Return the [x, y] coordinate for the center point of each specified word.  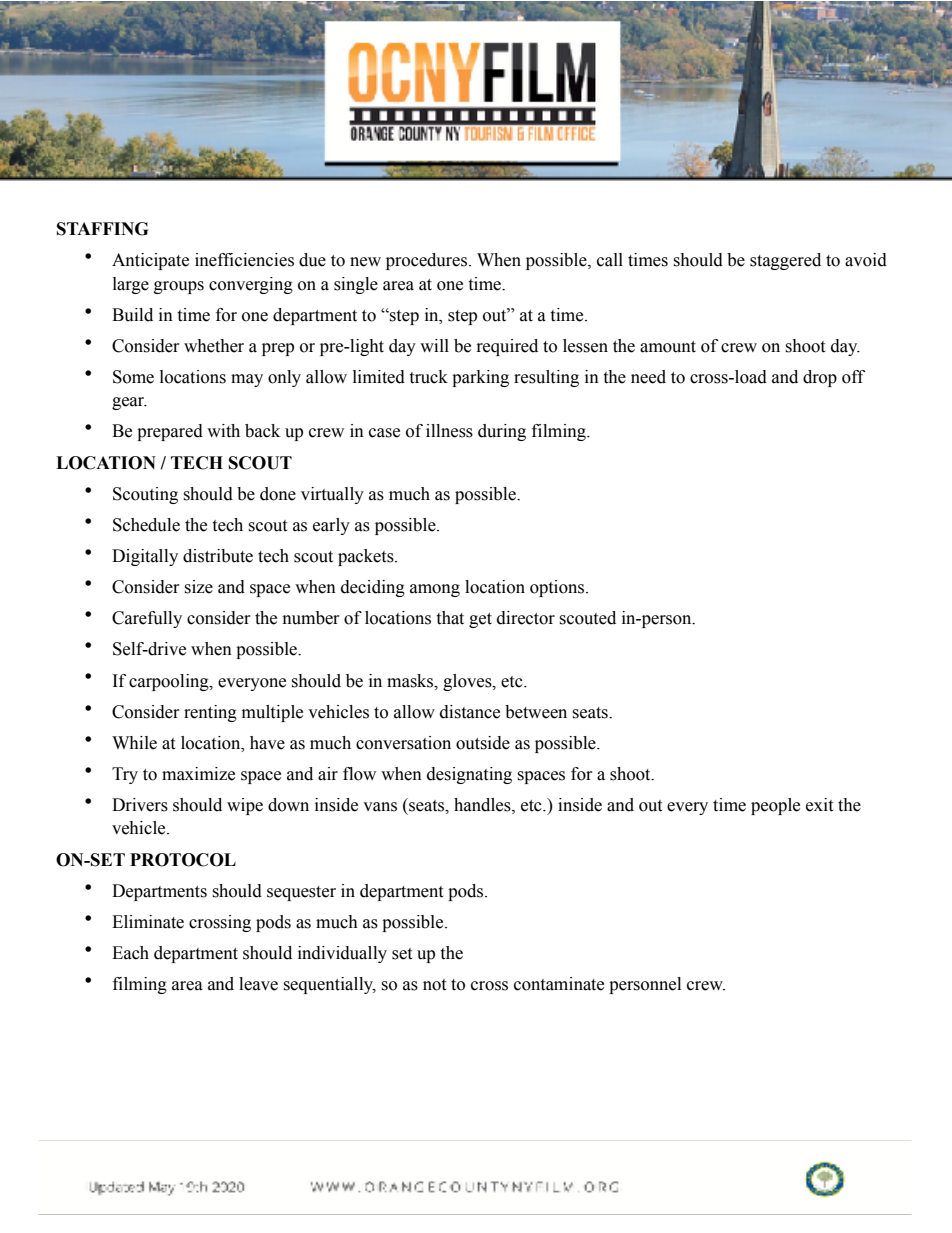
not [434, 985]
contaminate [559, 984]
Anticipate [150, 261]
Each [130, 953]
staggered [785, 261]
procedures [428, 261]
